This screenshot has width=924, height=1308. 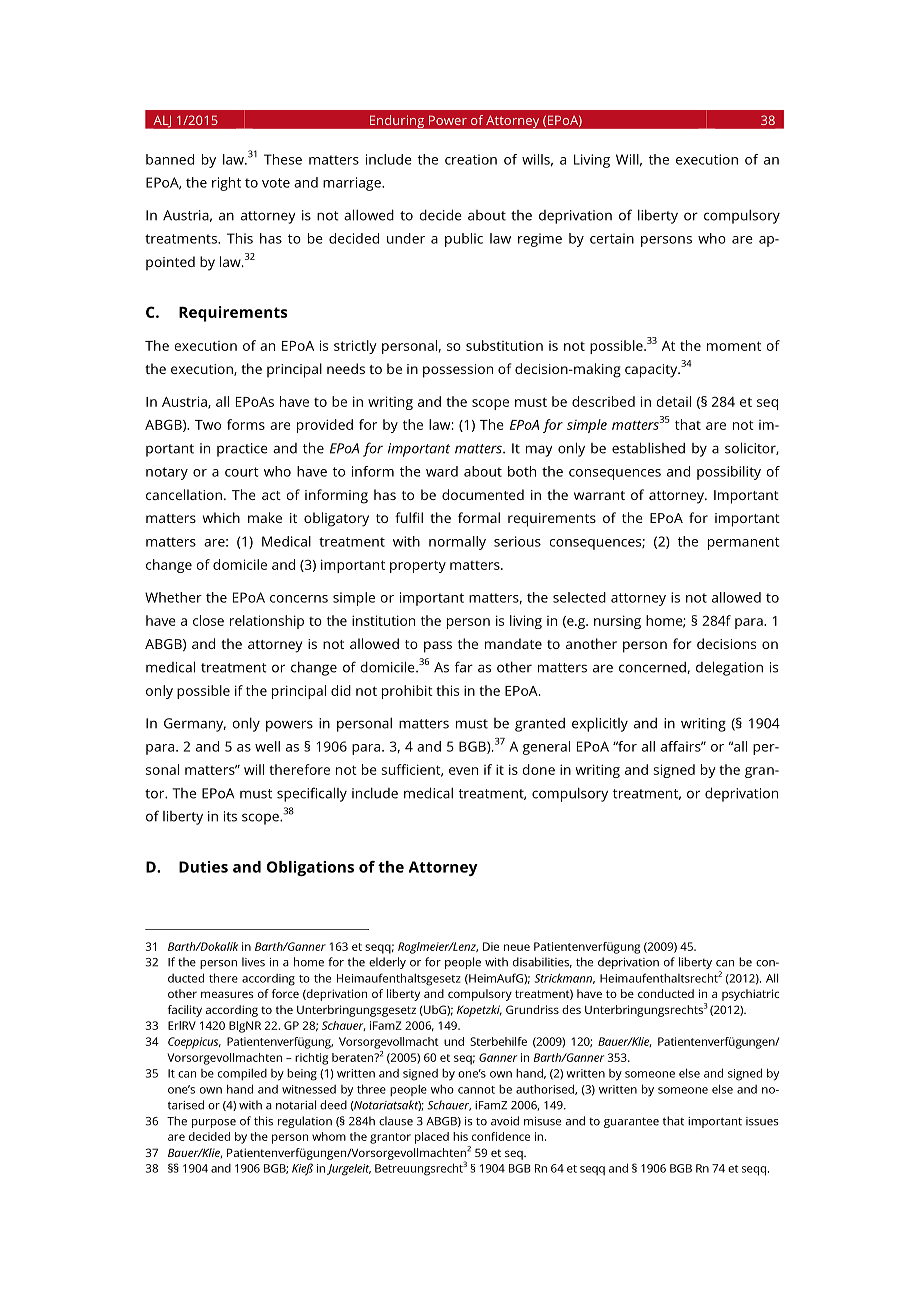 What do you see at coordinates (464, 667) in the screenshot?
I see `far` at bounding box center [464, 667].
